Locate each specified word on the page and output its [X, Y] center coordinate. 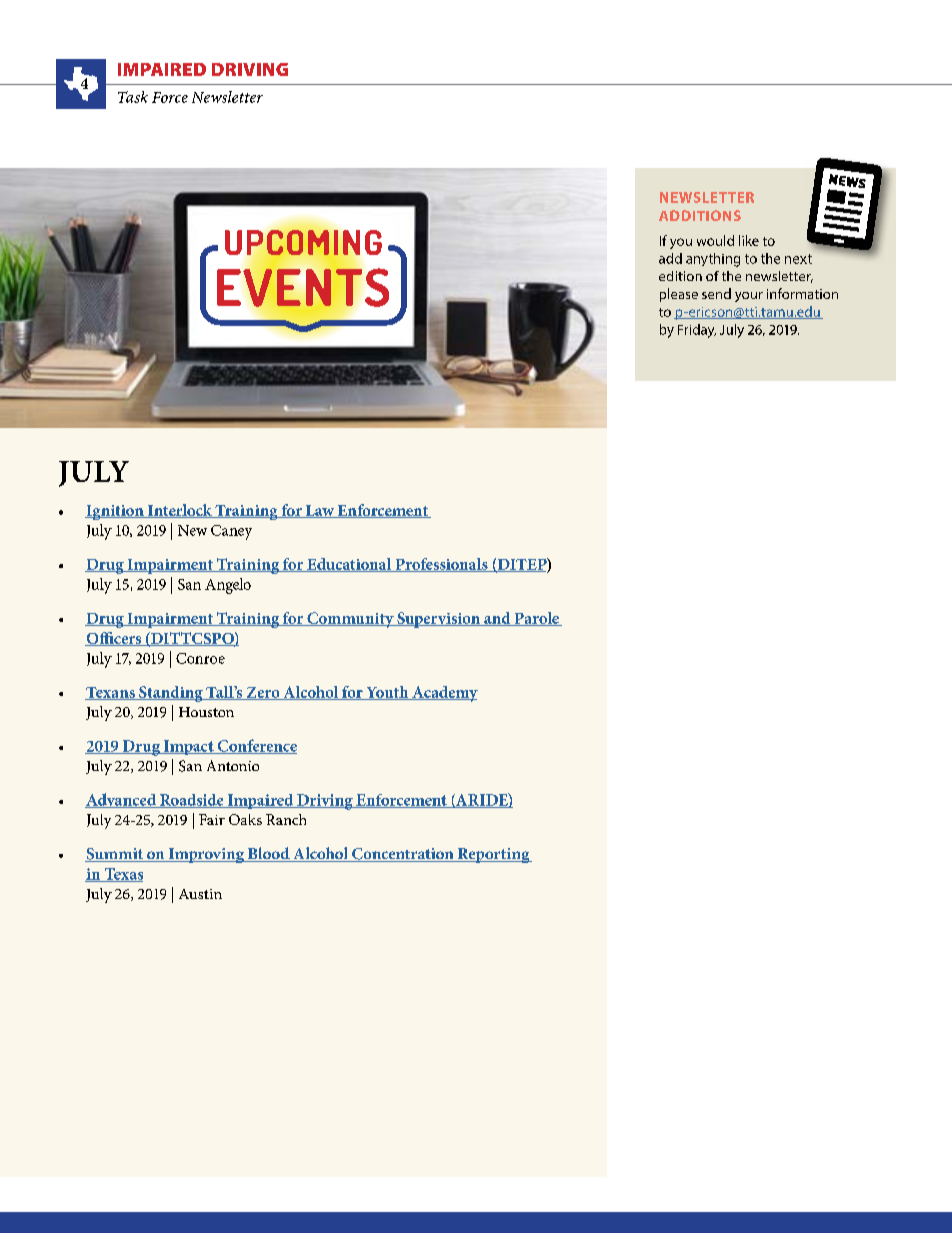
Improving [206, 855]
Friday [697, 331]
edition [680, 276]
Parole [537, 619]
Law [319, 511]
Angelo [228, 586]
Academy [444, 694]
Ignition [115, 512]
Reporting [493, 855]
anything [713, 260]
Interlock [179, 511]
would [715, 240]
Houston [206, 712]
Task [133, 97]
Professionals [441, 565]
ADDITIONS [700, 215]
